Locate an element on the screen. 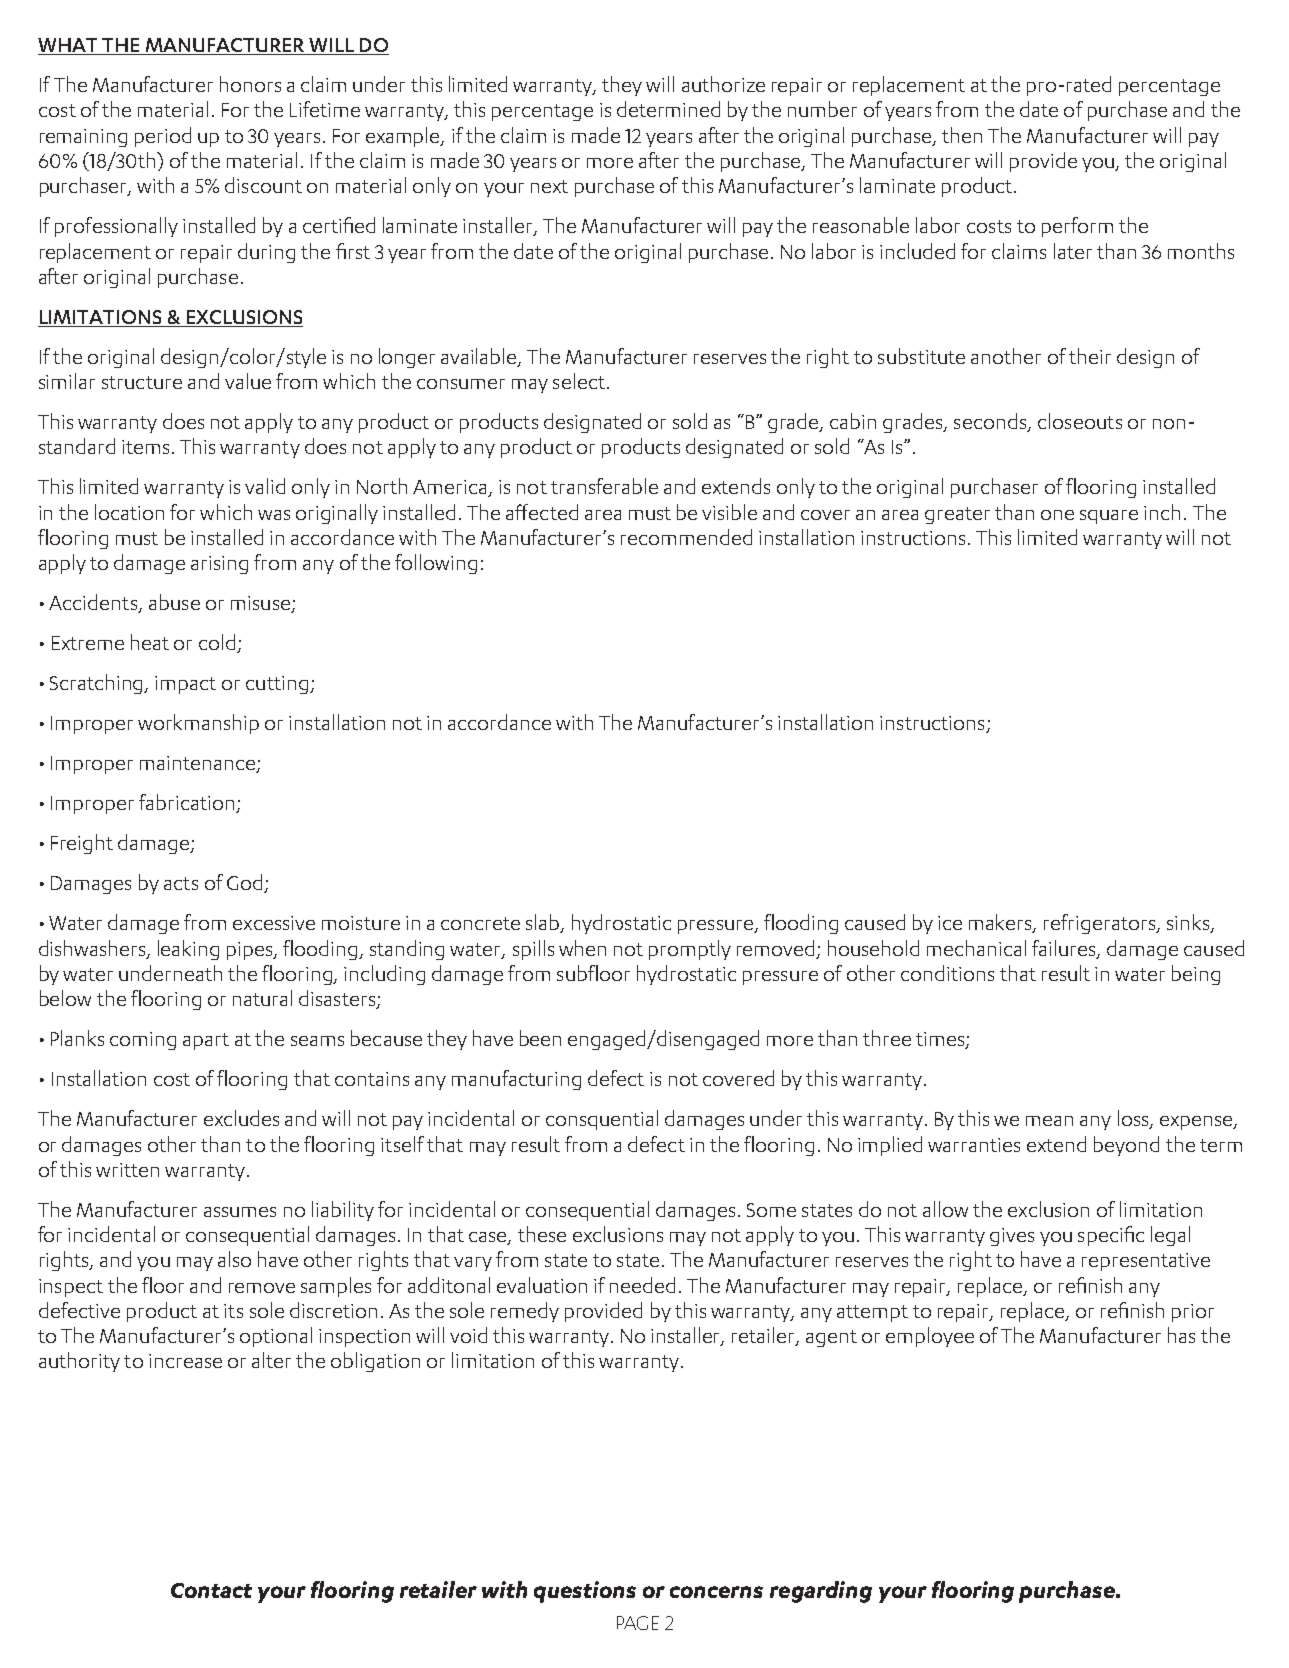 The height and width of the screenshot is (1668, 1289). honors is located at coordinates (250, 84).
